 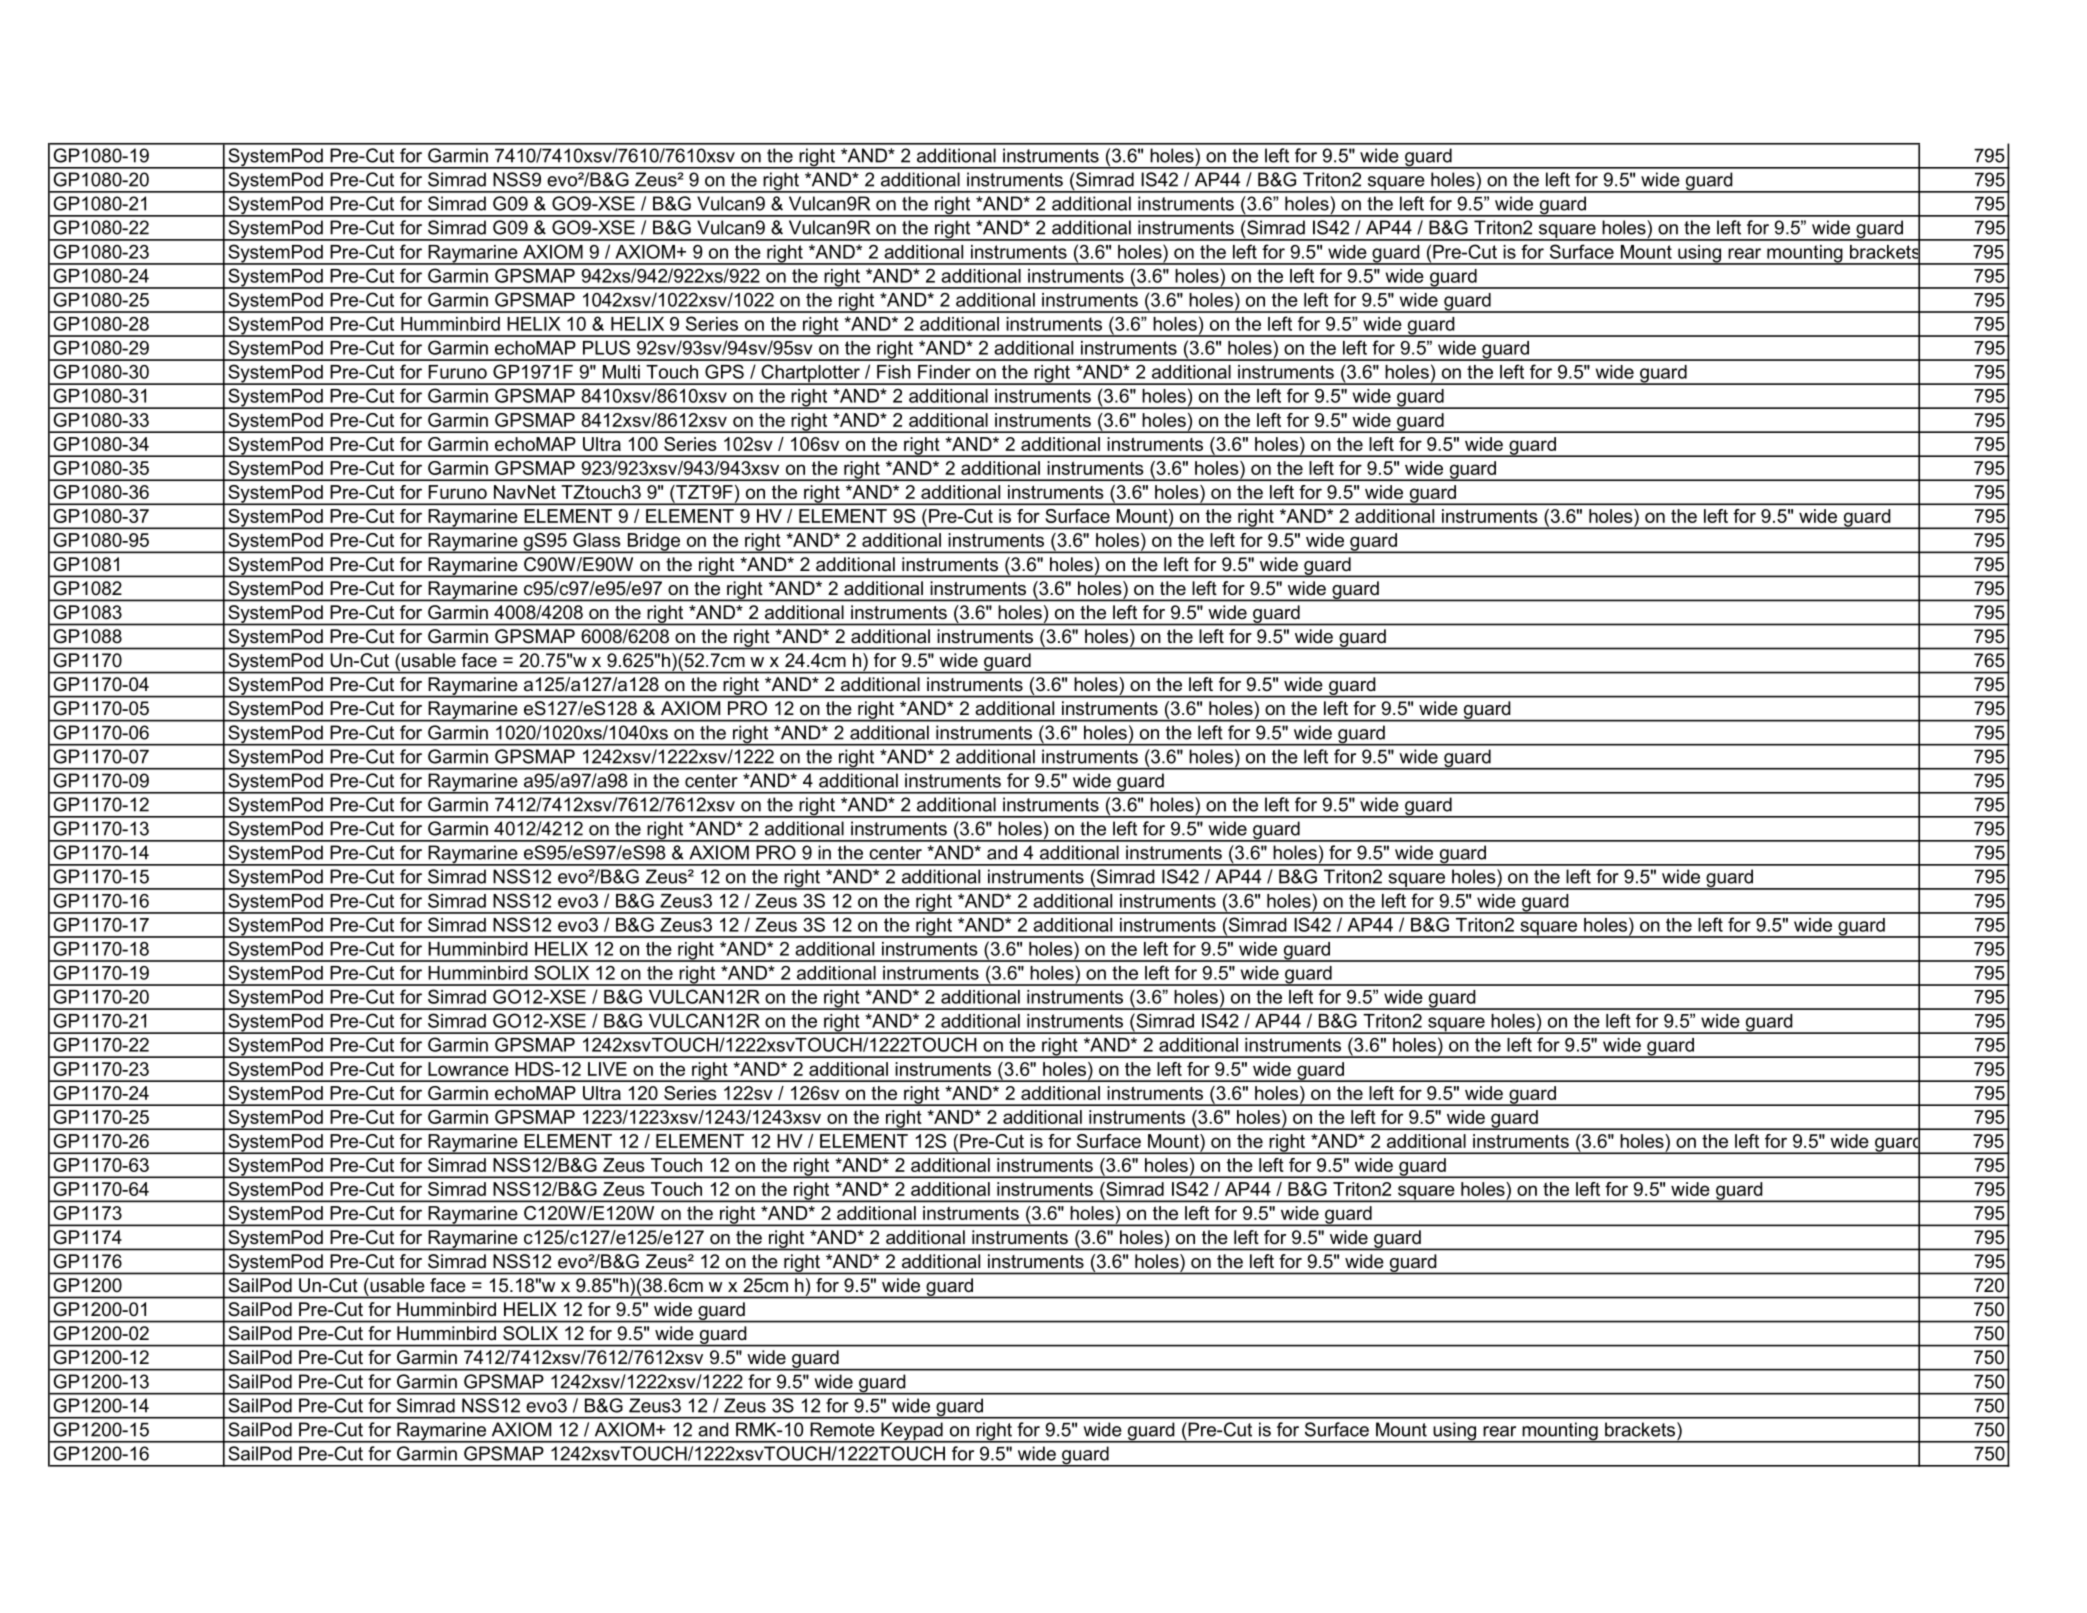 What do you see at coordinates (607, 1069) in the screenshot?
I see `LIVE` at bounding box center [607, 1069].
